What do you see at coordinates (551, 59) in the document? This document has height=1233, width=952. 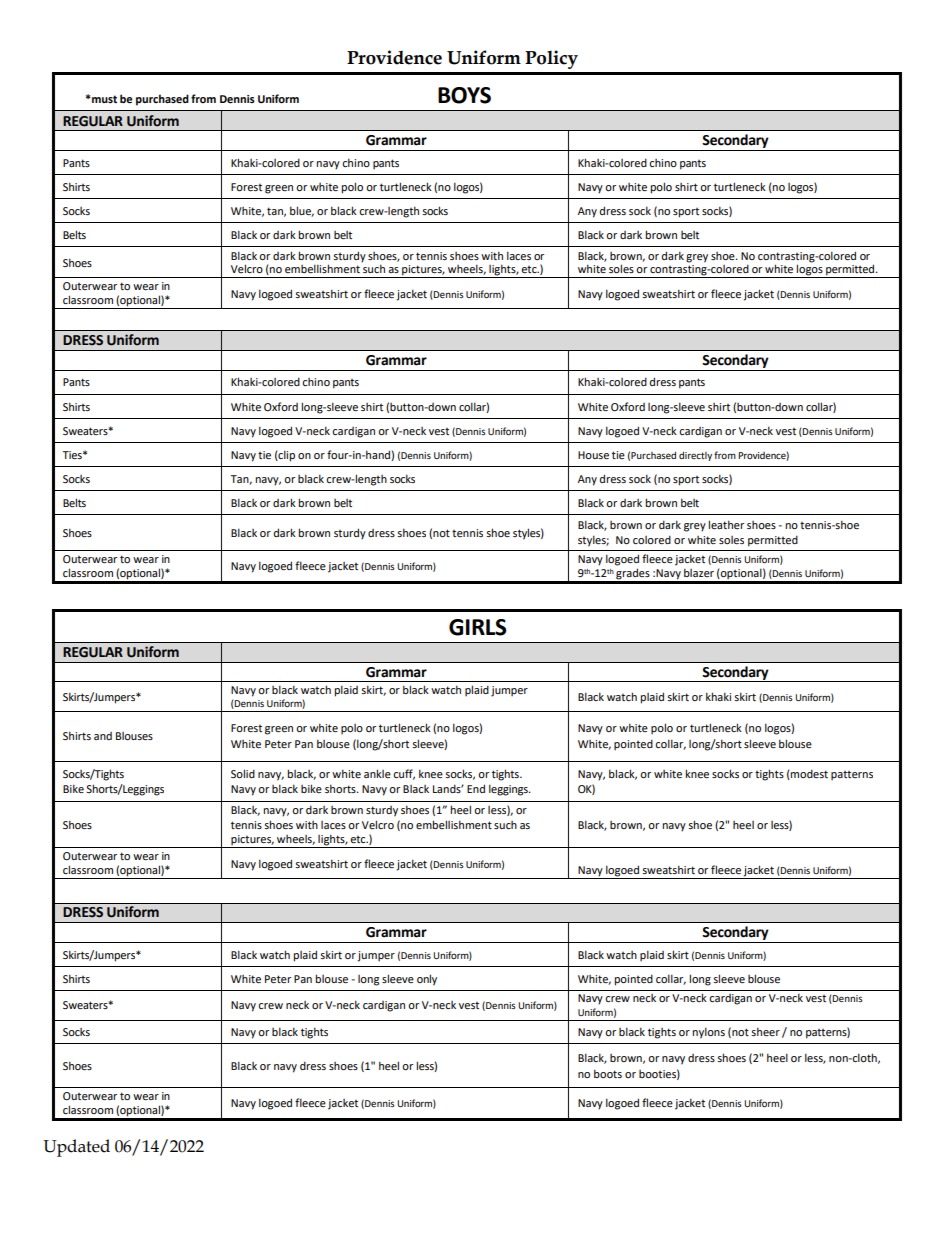 I see `Policy` at bounding box center [551, 59].
